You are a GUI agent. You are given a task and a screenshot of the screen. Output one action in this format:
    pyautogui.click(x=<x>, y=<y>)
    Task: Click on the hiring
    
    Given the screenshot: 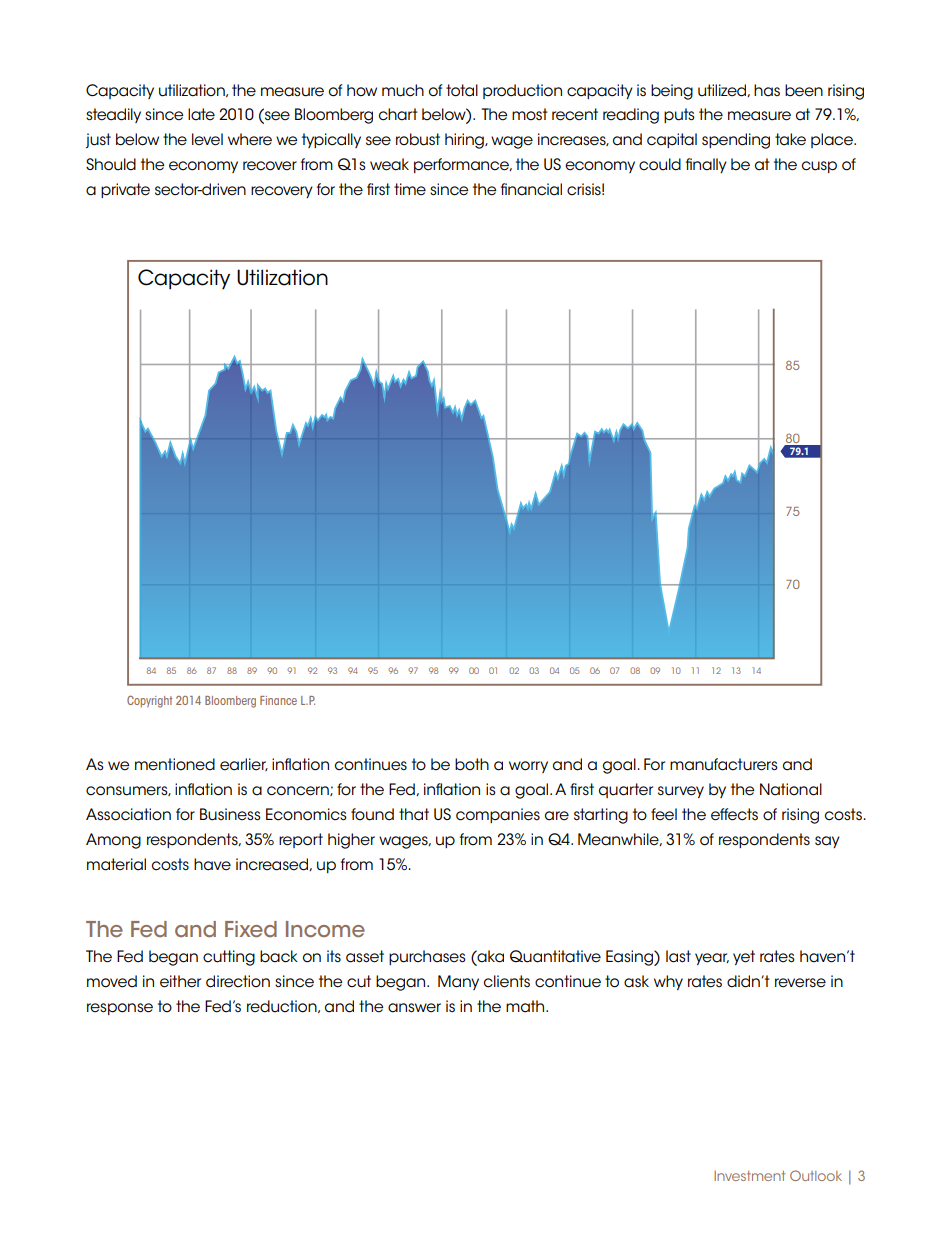 What is the action you would take?
    pyautogui.click(x=465, y=141)
